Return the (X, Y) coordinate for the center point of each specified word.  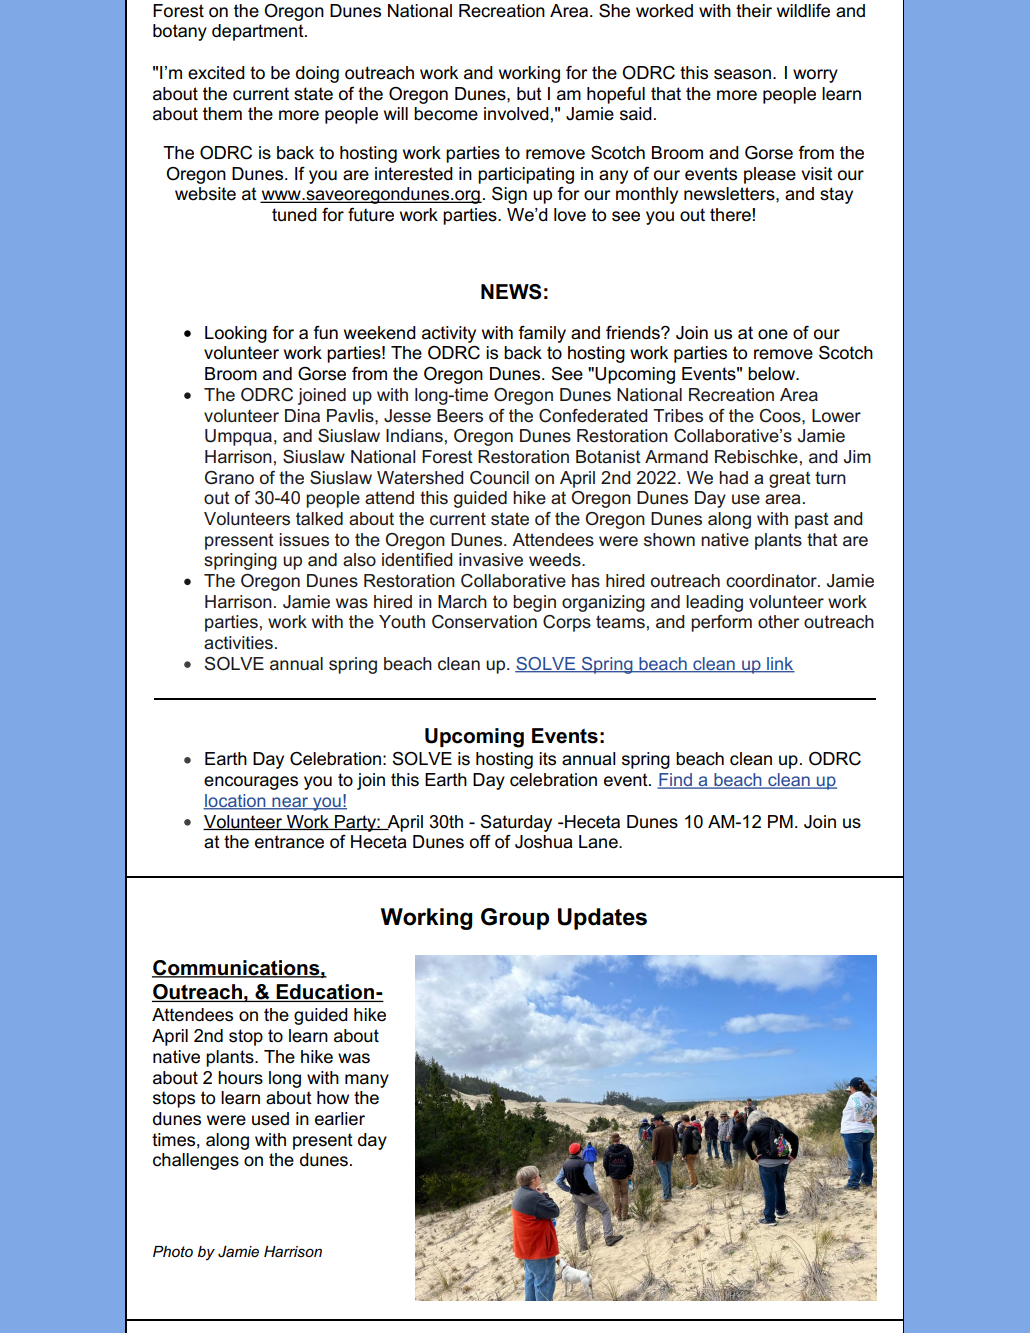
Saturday (516, 823)
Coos (781, 416)
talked (319, 519)
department (259, 32)
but (529, 94)
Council (499, 478)
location (235, 802)
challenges (196, 1161)
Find (675, 781)
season (742, 74)
